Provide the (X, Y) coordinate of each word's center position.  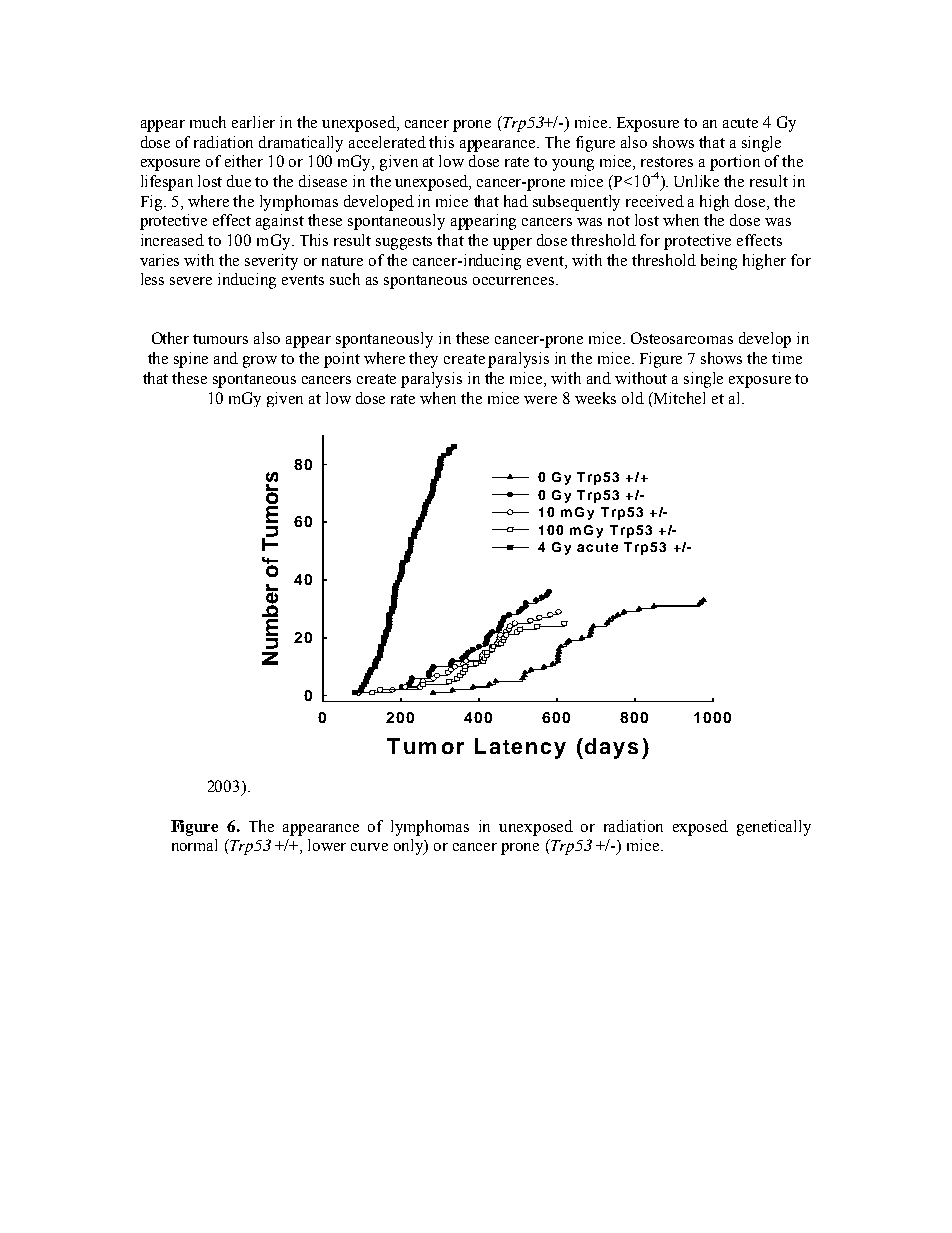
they (423, 360)
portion (735, 163)
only (410, 847)
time (787, 358)
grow (260, 362)
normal (194, 845)
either (244, 161)
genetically (774, 828)
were (540, 400)
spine (191, 360)
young (573, 165)
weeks (595, 398)
